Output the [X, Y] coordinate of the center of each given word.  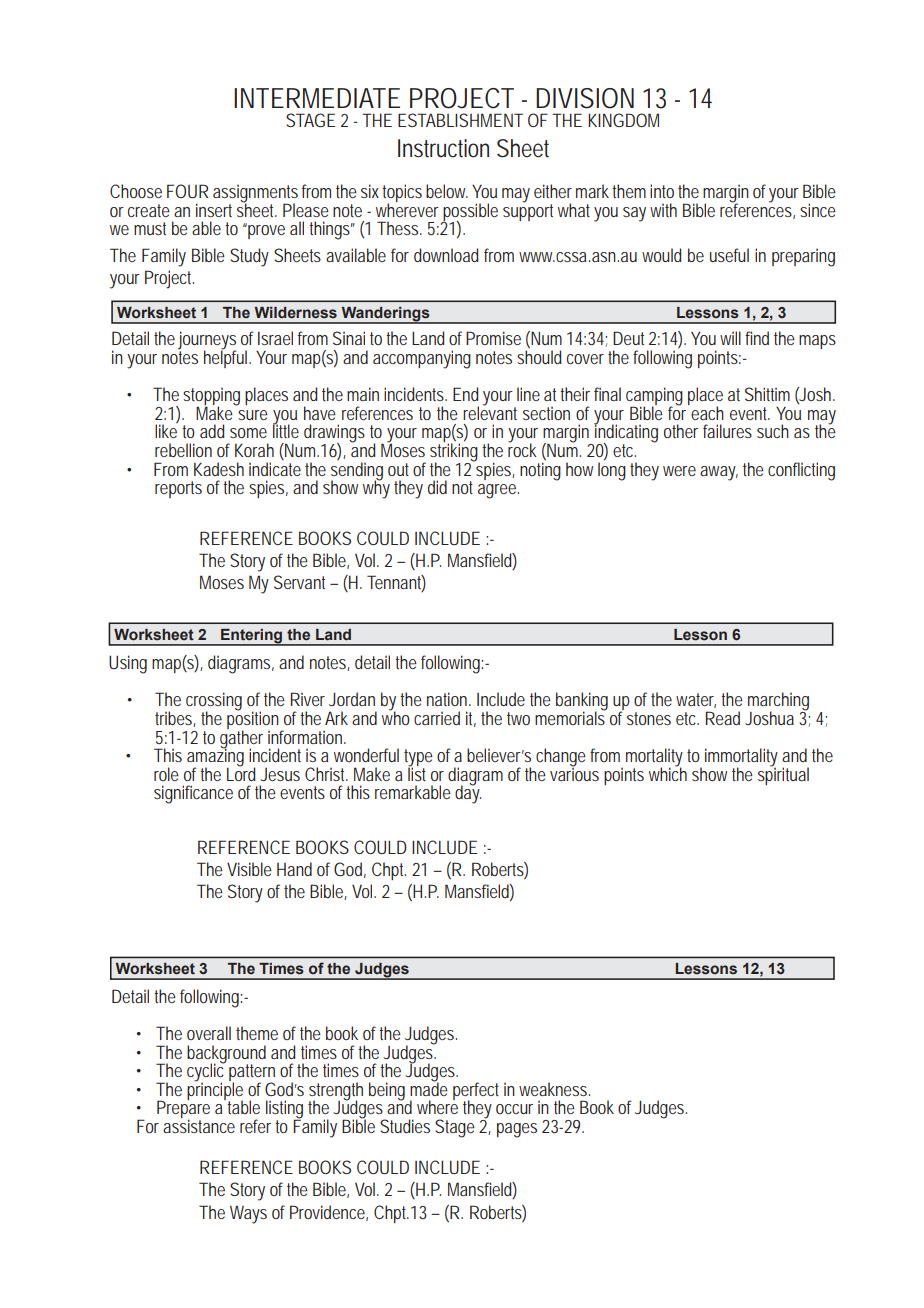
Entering [252, 637]
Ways [248, 1214]
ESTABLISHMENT [460, 120]
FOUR [187, 191]
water [696, 700]
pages [517, 1130]
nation [449, 699]
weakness [554, 1089]
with [663, 210]
